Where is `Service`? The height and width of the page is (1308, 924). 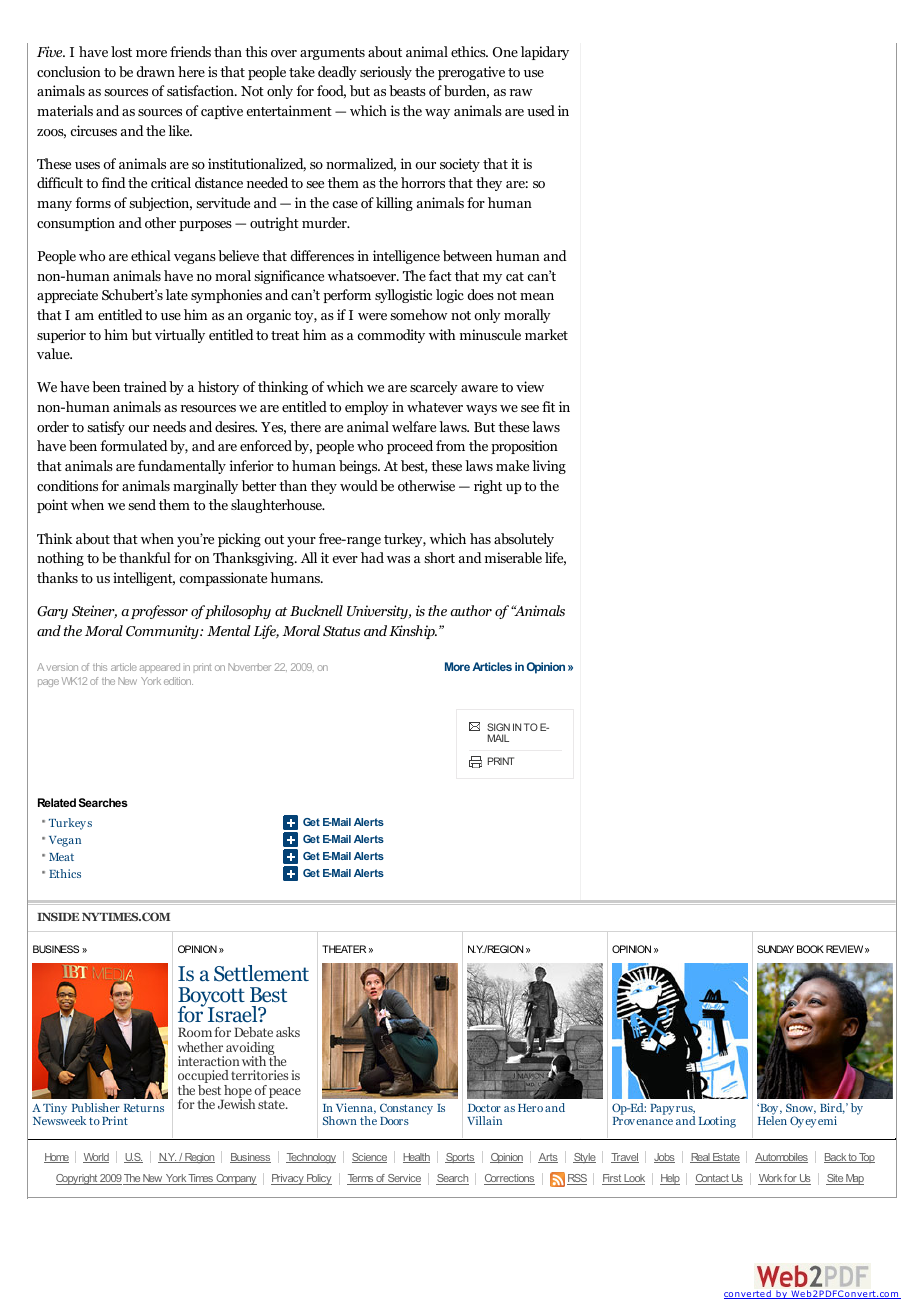 Service is located at coordinates (403, 1179).
